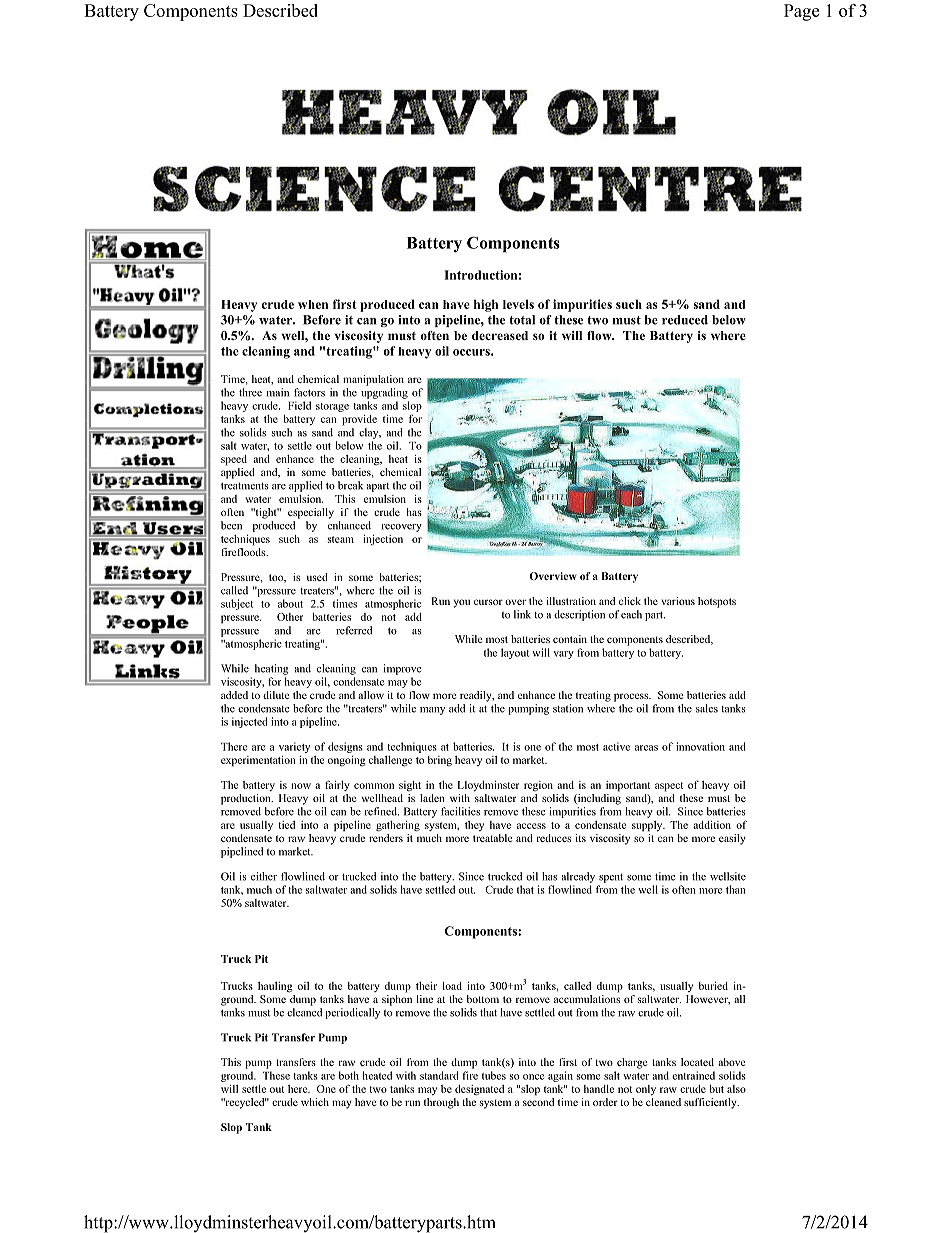 This screenshot has width=952, height=1233. What do you see at coordinates (299, 405) in the screenshot?
I see `Field` at bounding box center [299, 405].
